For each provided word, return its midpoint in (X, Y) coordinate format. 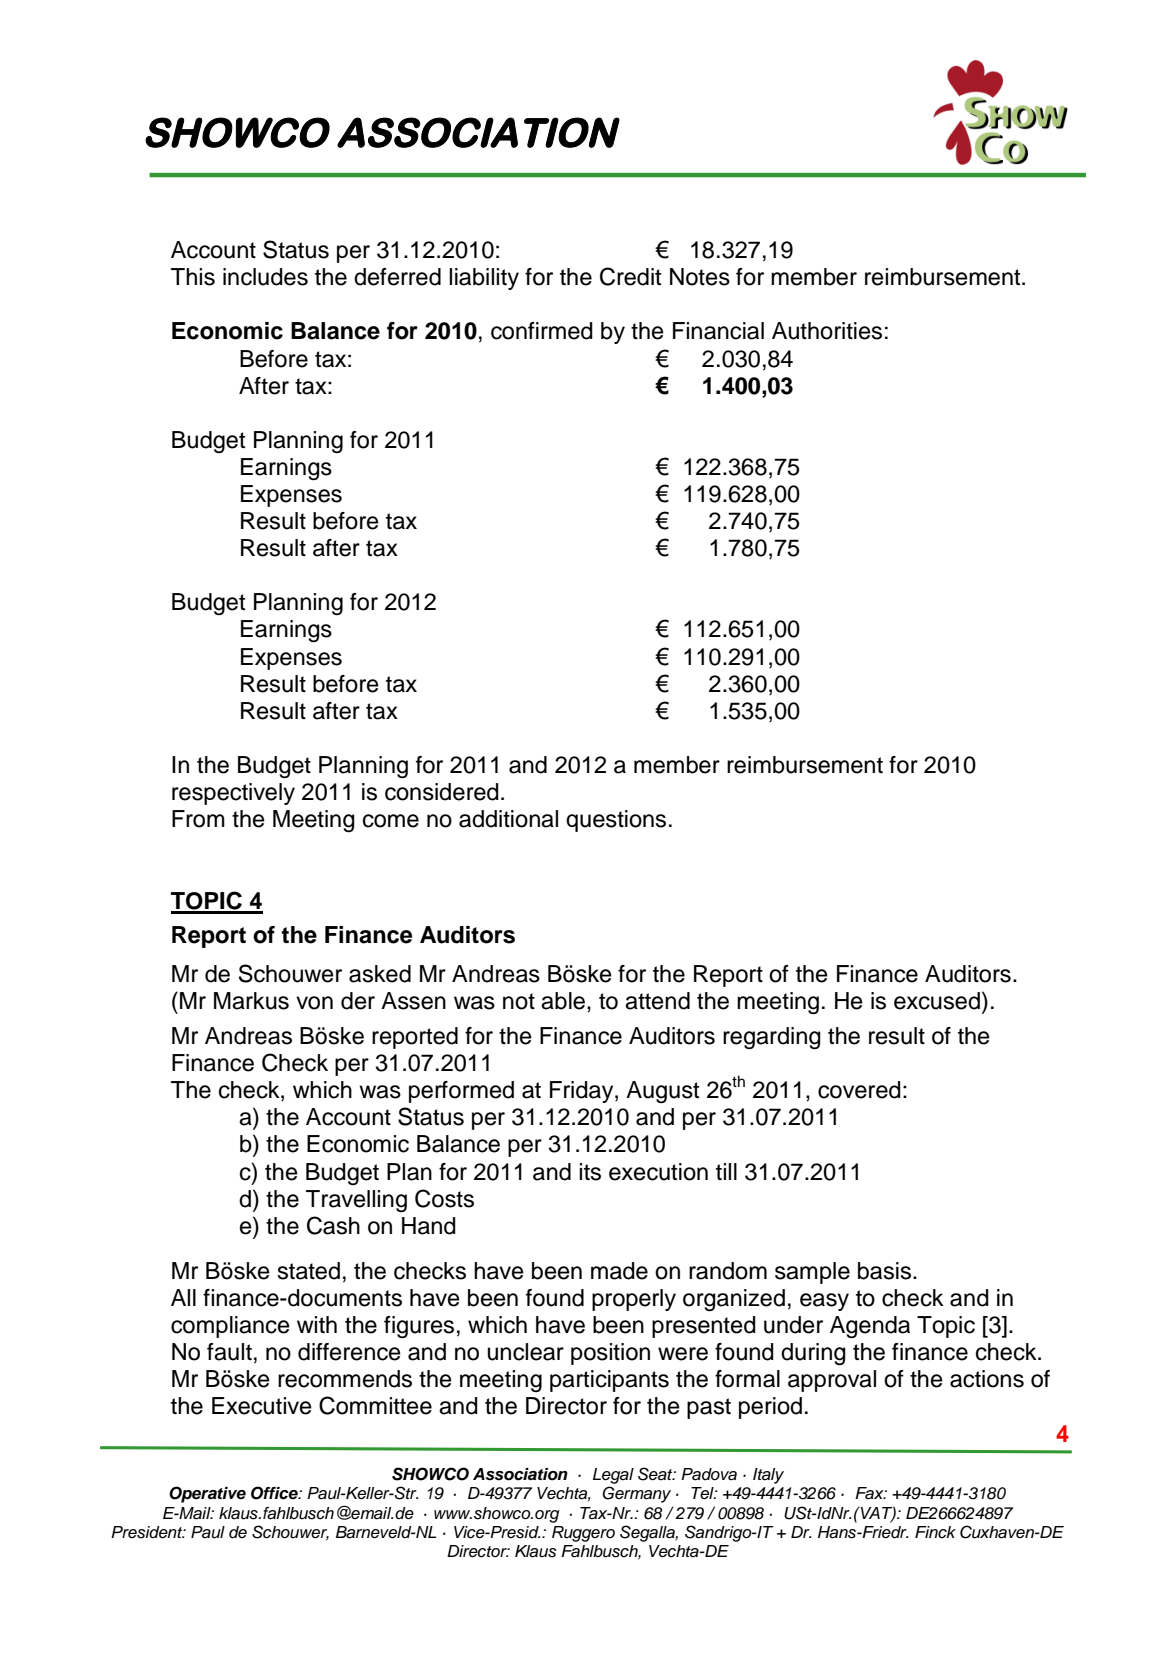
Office (275, 1493)
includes (265, 277)
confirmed (542, 331)
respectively (233, 794)
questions (616, 821)
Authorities (827, 331)
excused (937, 1001)
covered (859, 1090)
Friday (583, 1092)
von (314, 1003)
